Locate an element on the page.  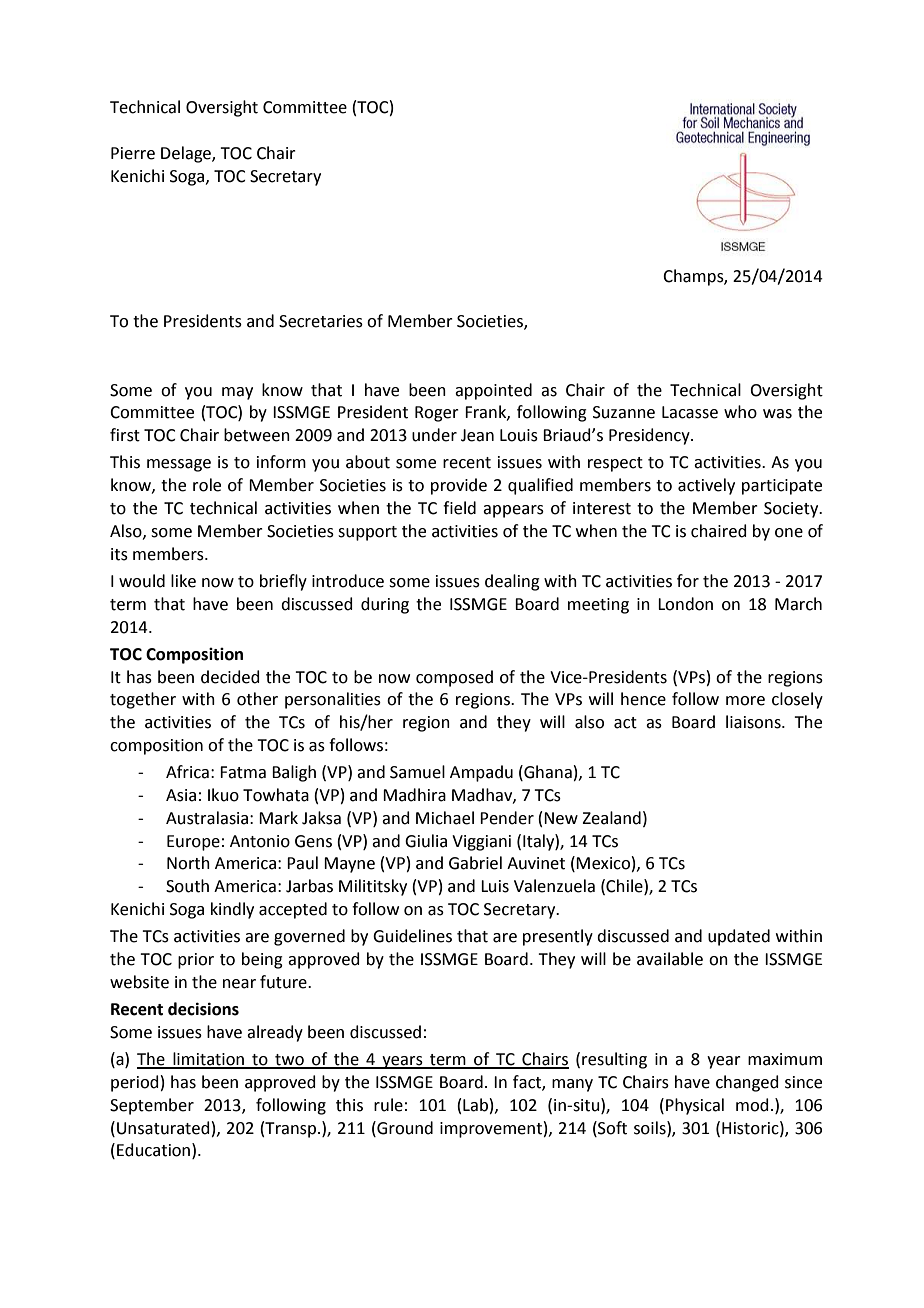
provide is located at coordinates (459, 486).
